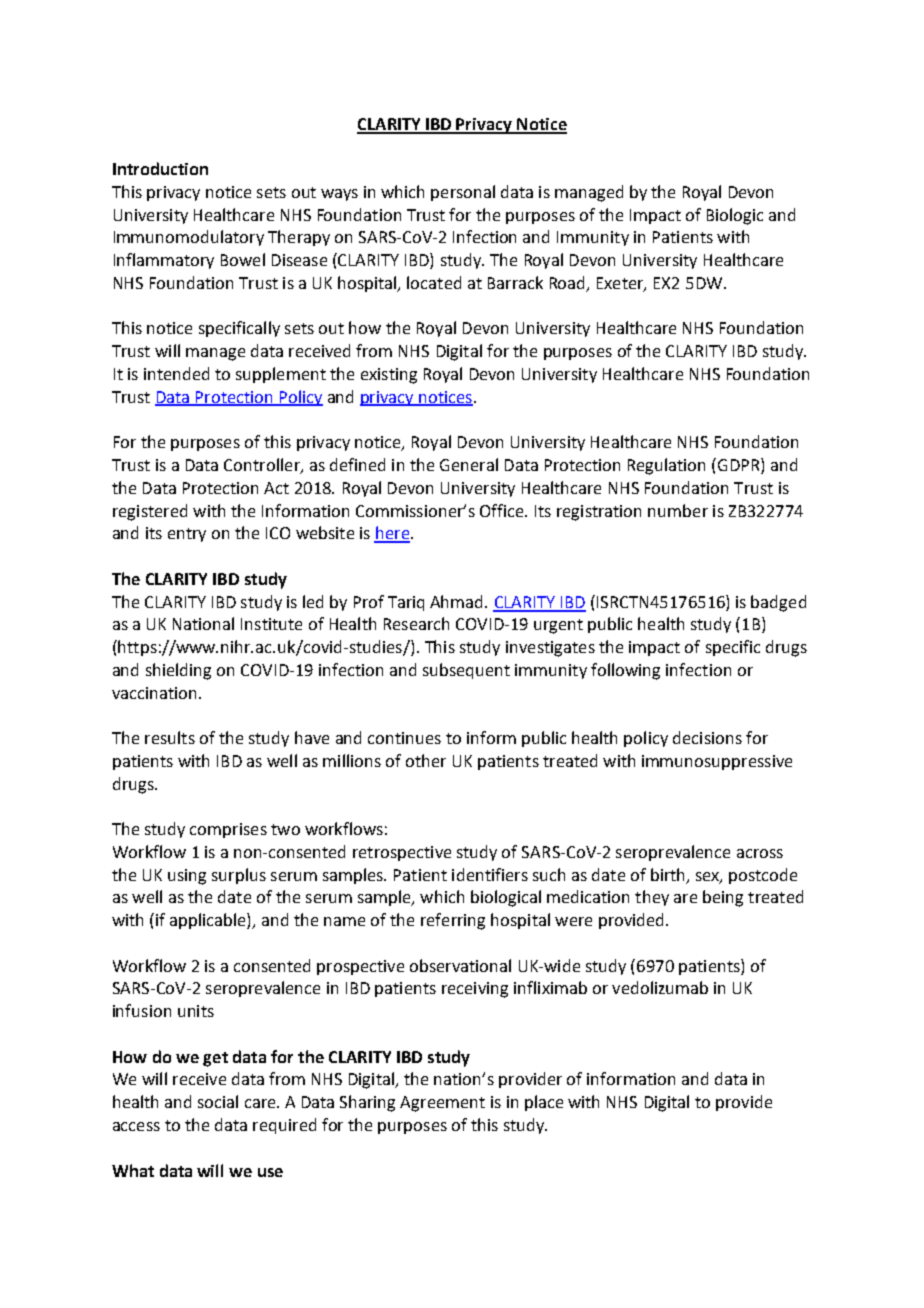 Image resolution: width=924 pixels, height=1308 pixels. Describe the element at coordinates (218, 1101) in the screenshot. I see `social` at that location.
